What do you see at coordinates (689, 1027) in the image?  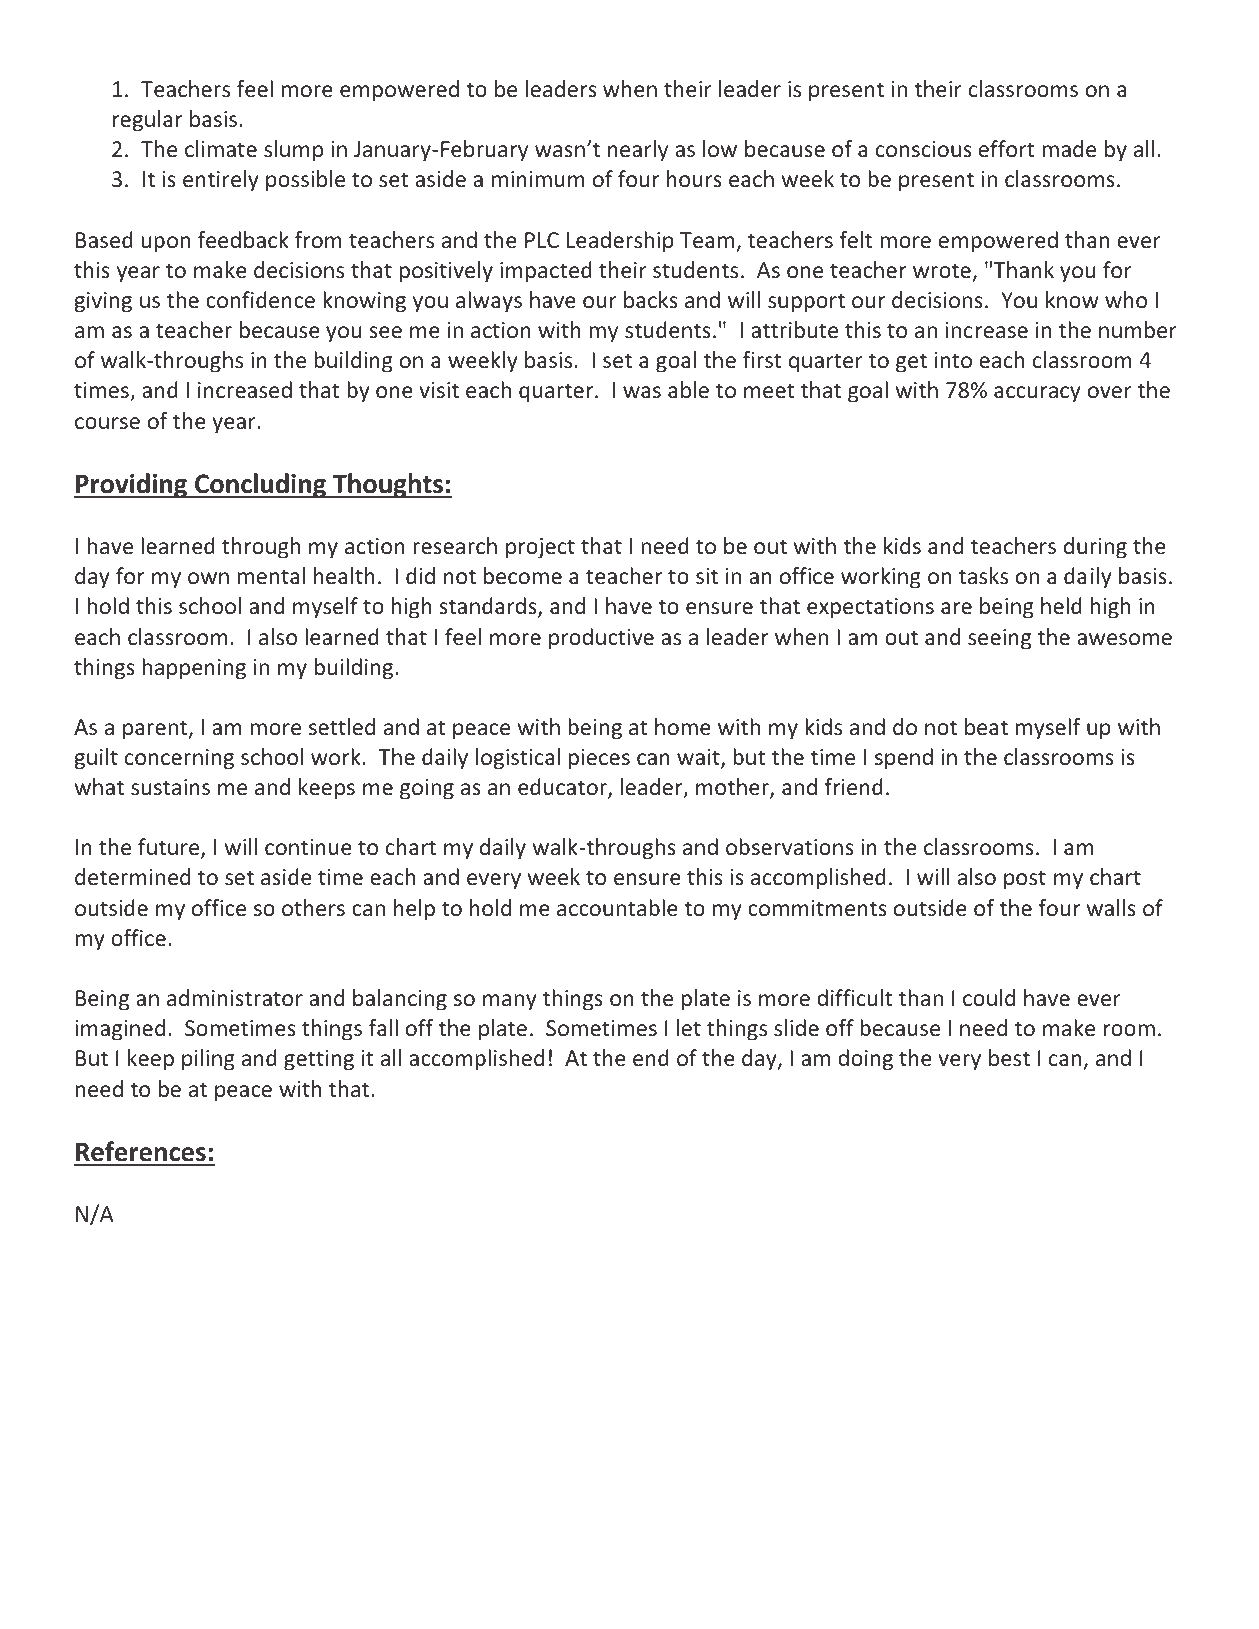 I see `let` at bounding box center [689, 1027].
